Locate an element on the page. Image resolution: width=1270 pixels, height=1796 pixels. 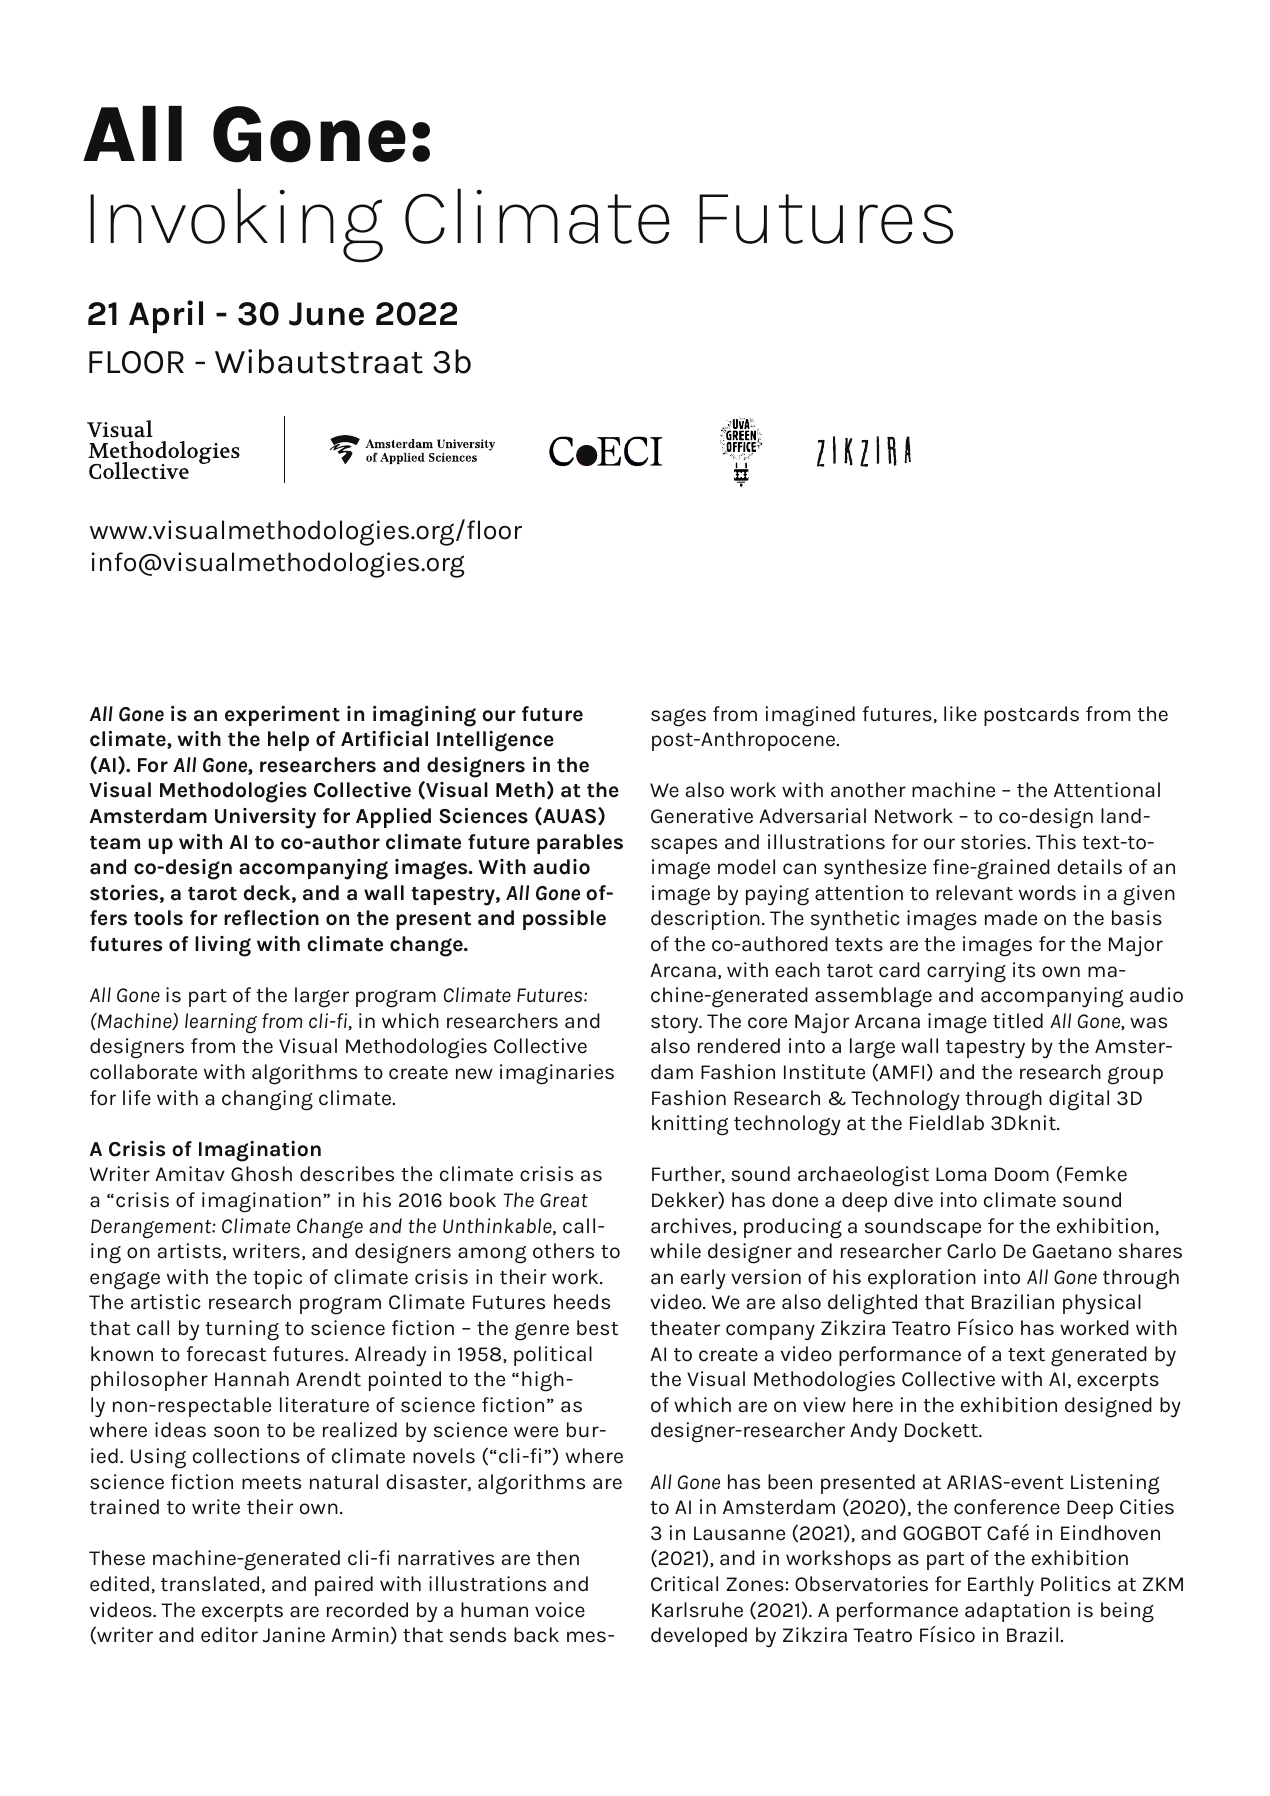
another is located at coordinates (868, 790).
